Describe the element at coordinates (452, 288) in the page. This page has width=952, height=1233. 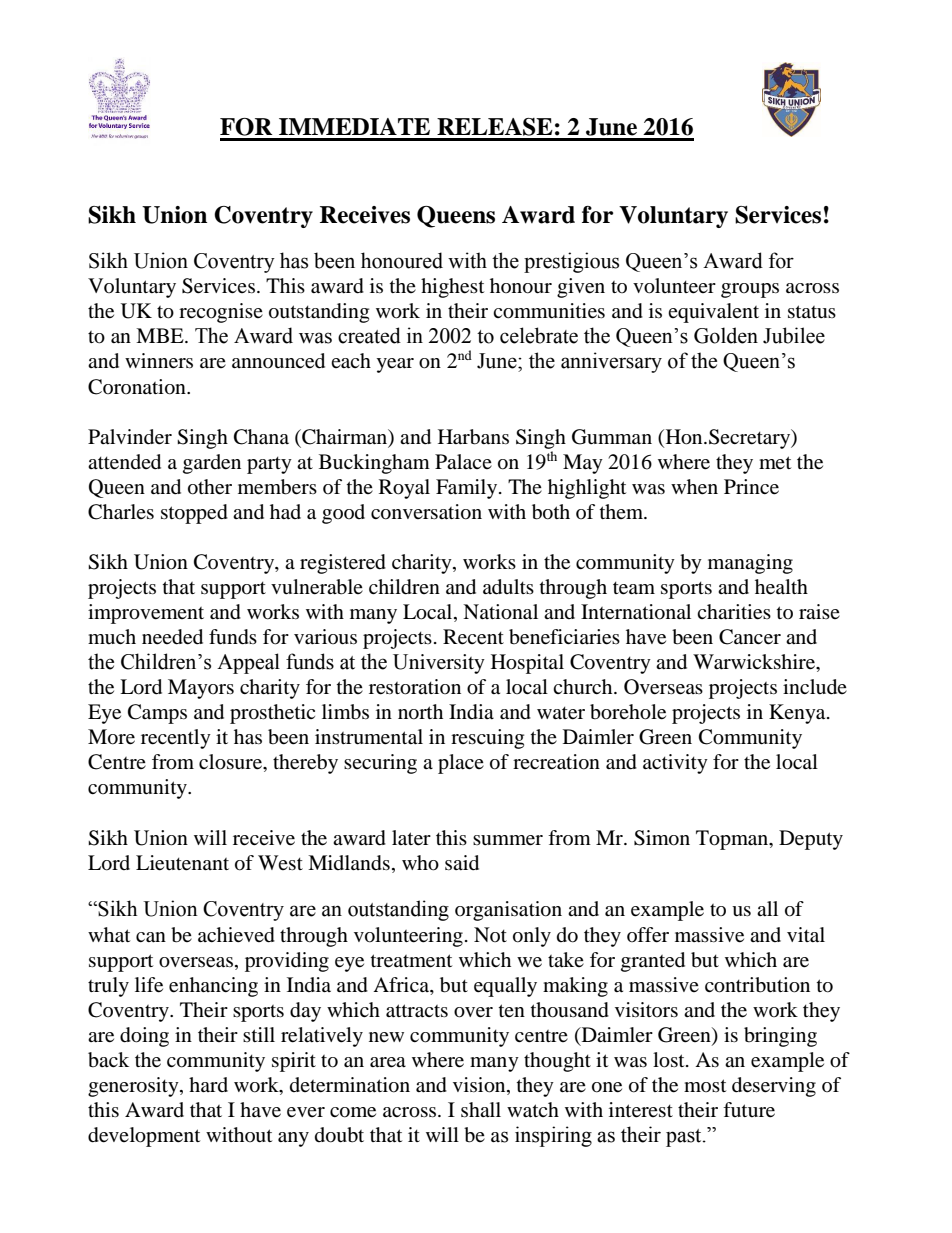
I see `highest` at that location.
